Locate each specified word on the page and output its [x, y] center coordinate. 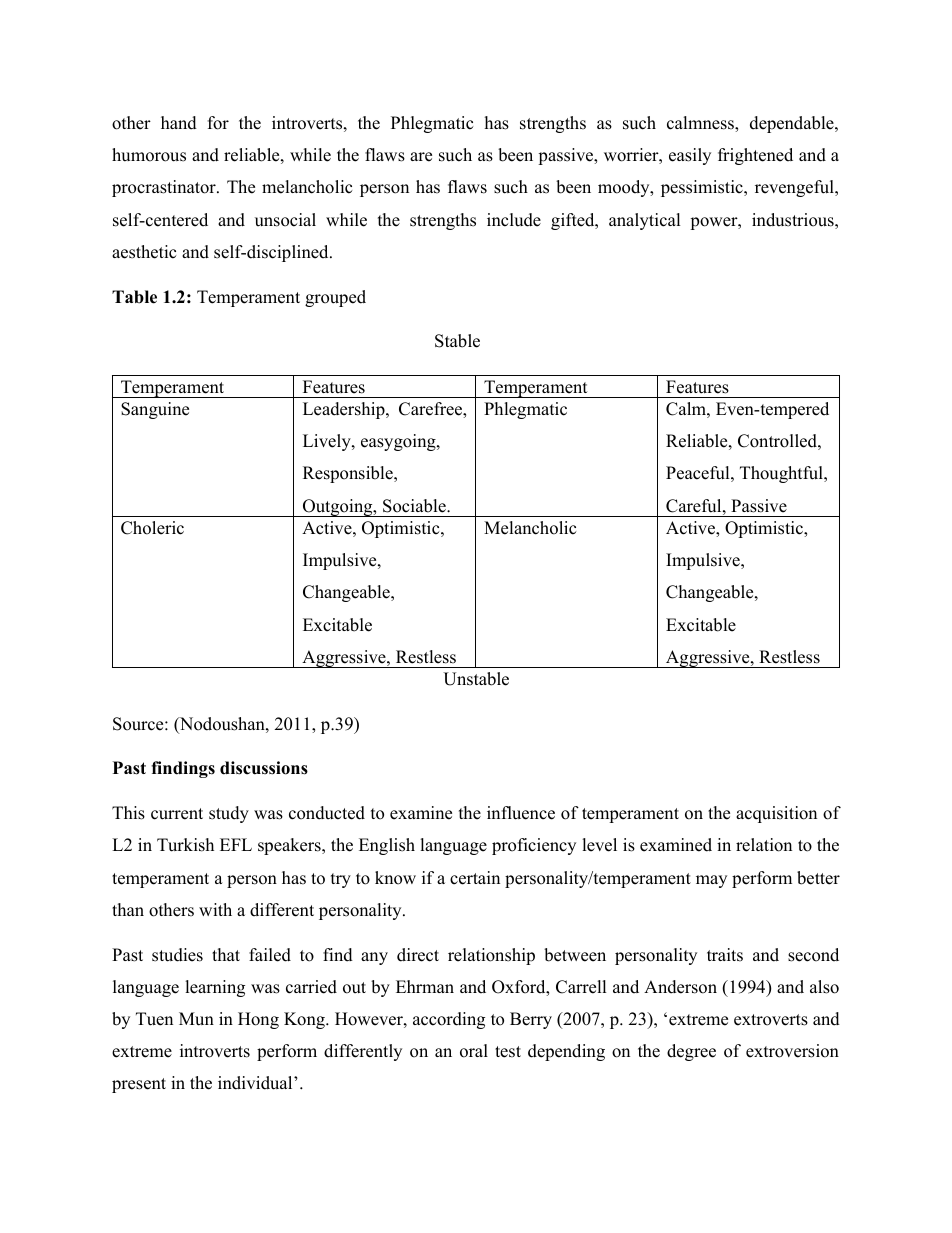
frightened [755, 156]
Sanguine [155, 410]
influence [521, 813]
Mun [196, 1019]
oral [474, 1051]
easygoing [399, 442]
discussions [264, 768]
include [514, 220]
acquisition [776, 814]
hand [179, 123]
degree [691, 1052]
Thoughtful [782, 474]
